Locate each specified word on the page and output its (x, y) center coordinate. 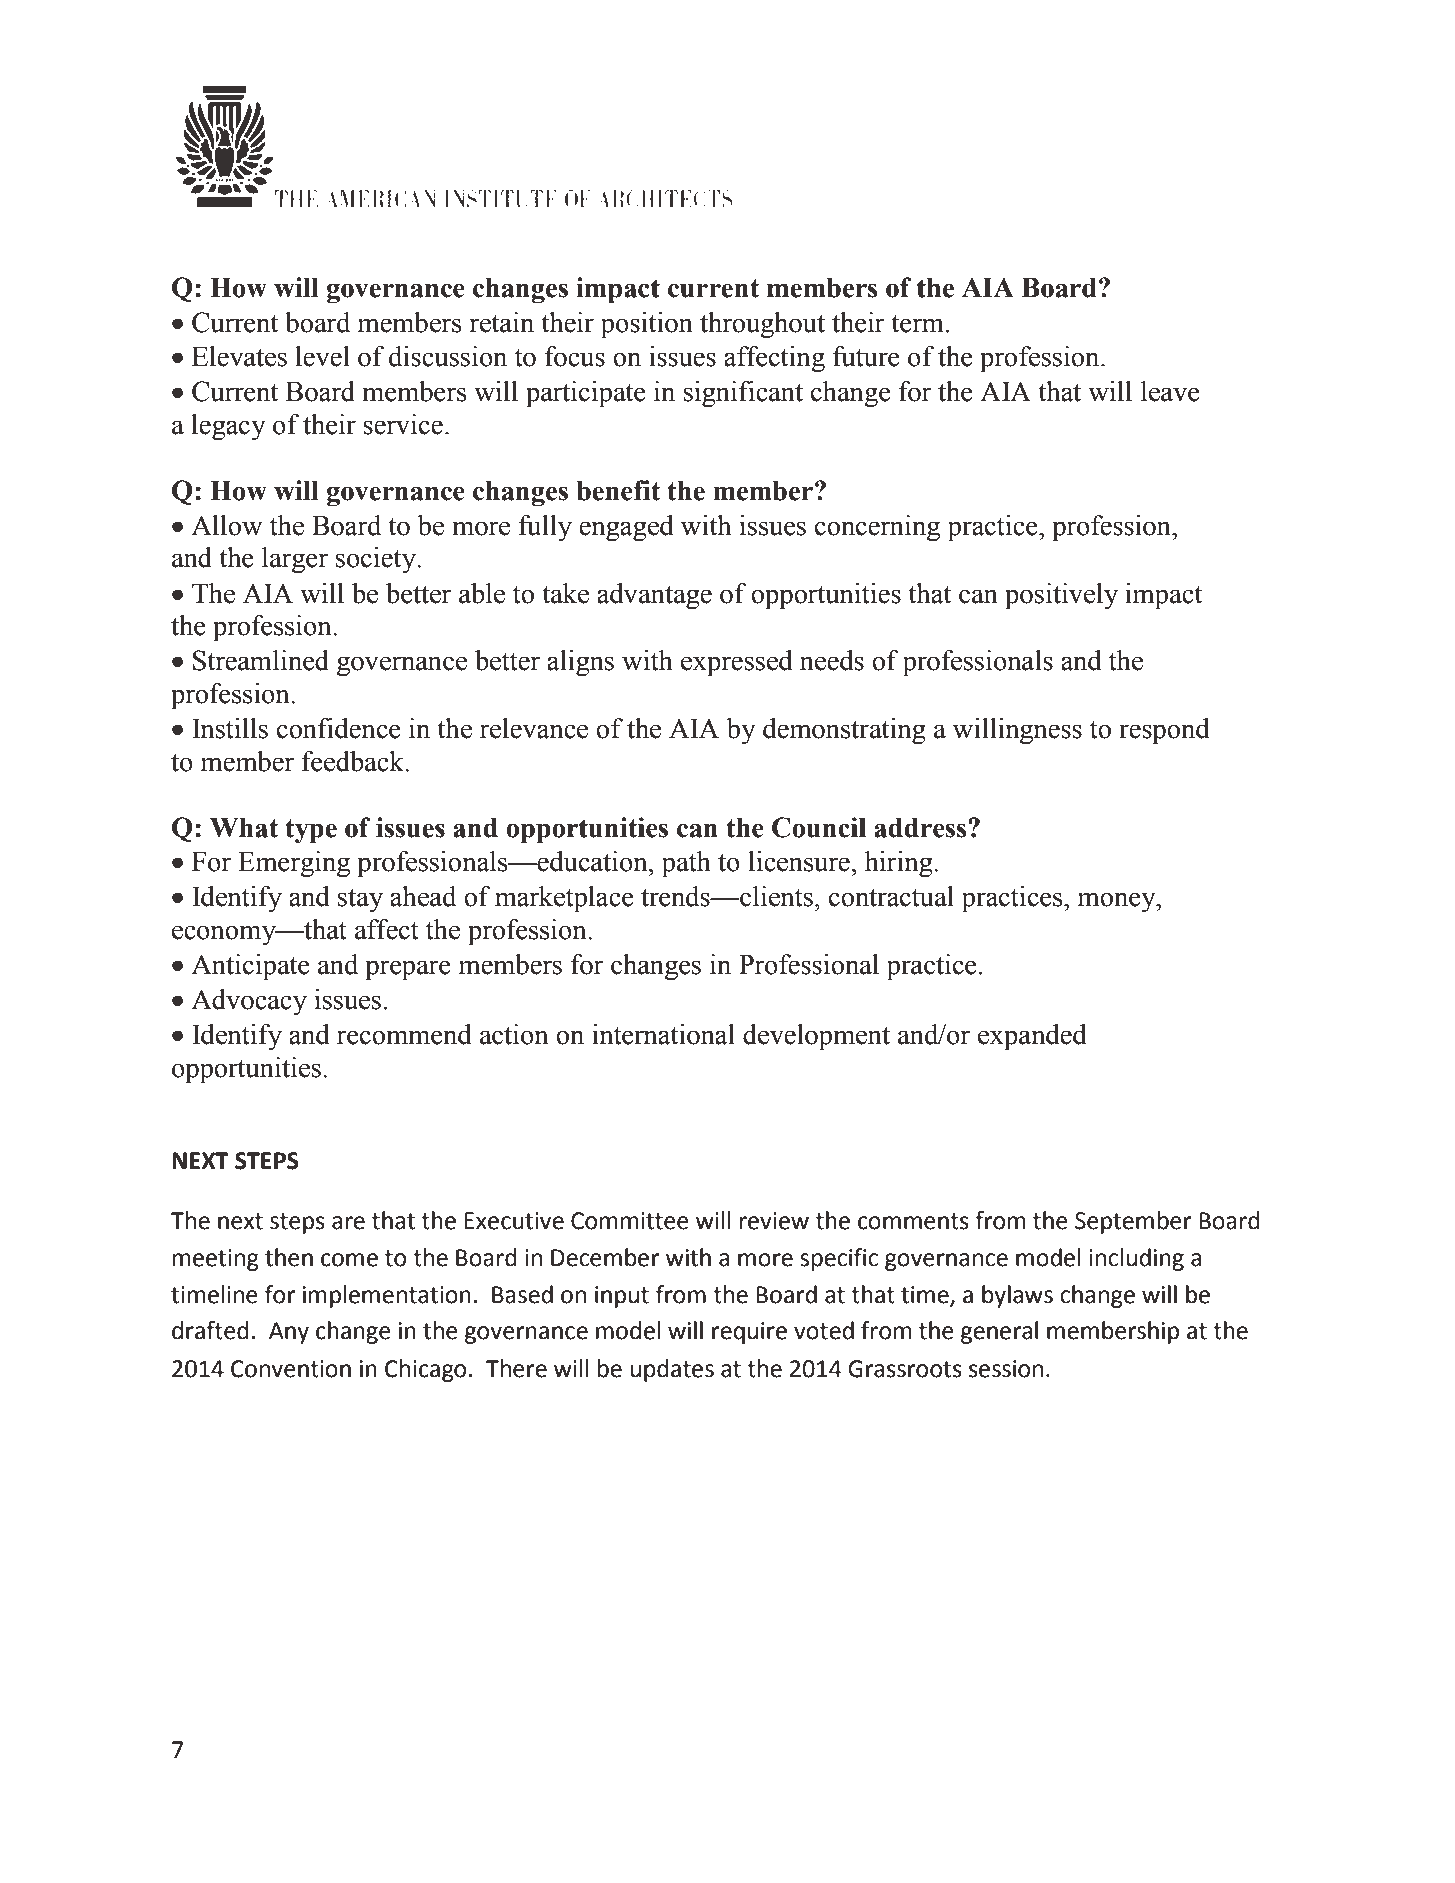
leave (1170, 391)
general (999, 1332)
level (322, 356)
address (921, 827)
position (647, 325)
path (686, 864)
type (311, 831)
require (749, 1333)
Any (289, 1333)
